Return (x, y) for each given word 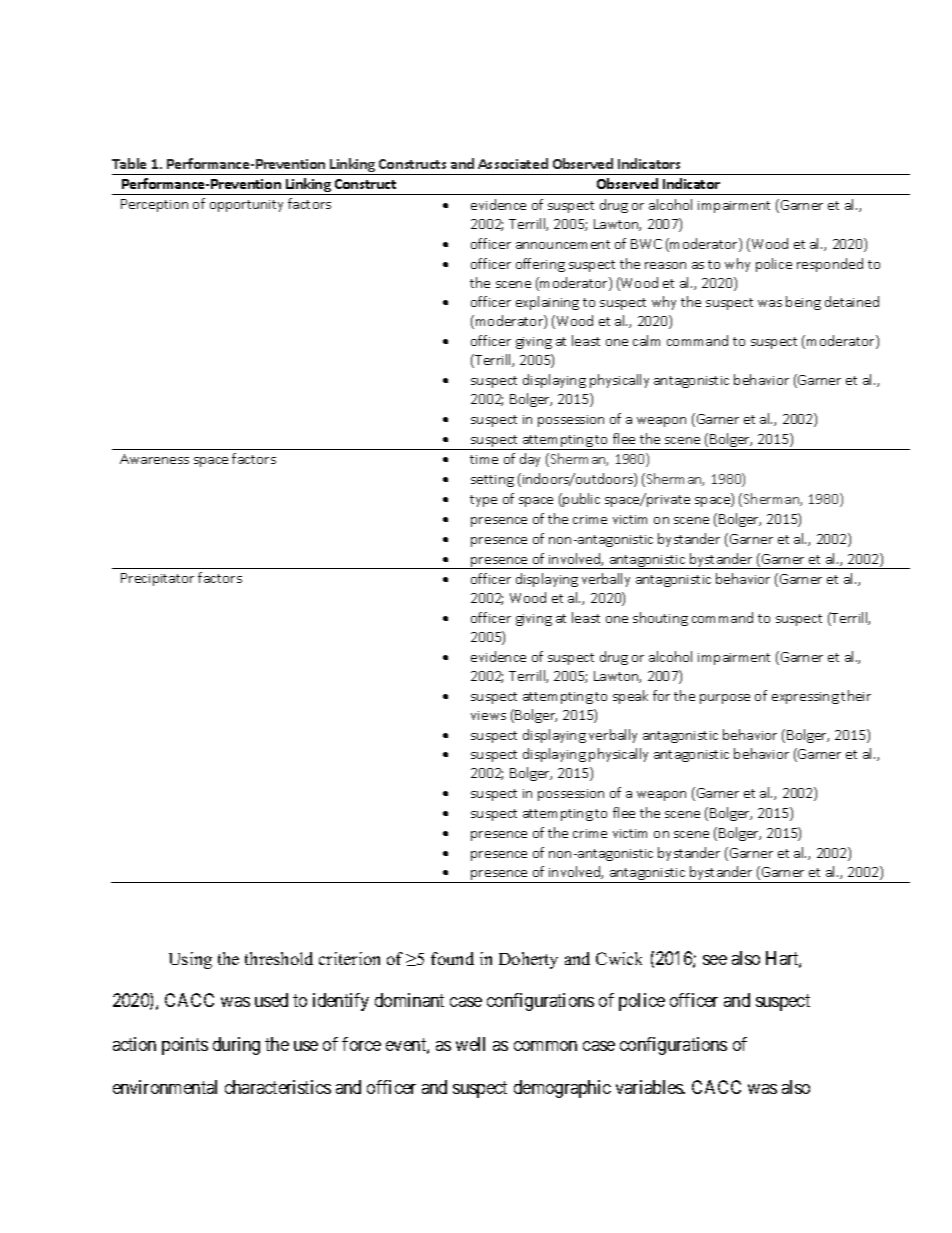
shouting (660, 619)
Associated (513, 163)
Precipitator (157, 579)
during (236, 1046)
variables (650, 1087)
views (488, 715)
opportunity (246, 206)
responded (830, 265)
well (470, 1044)
